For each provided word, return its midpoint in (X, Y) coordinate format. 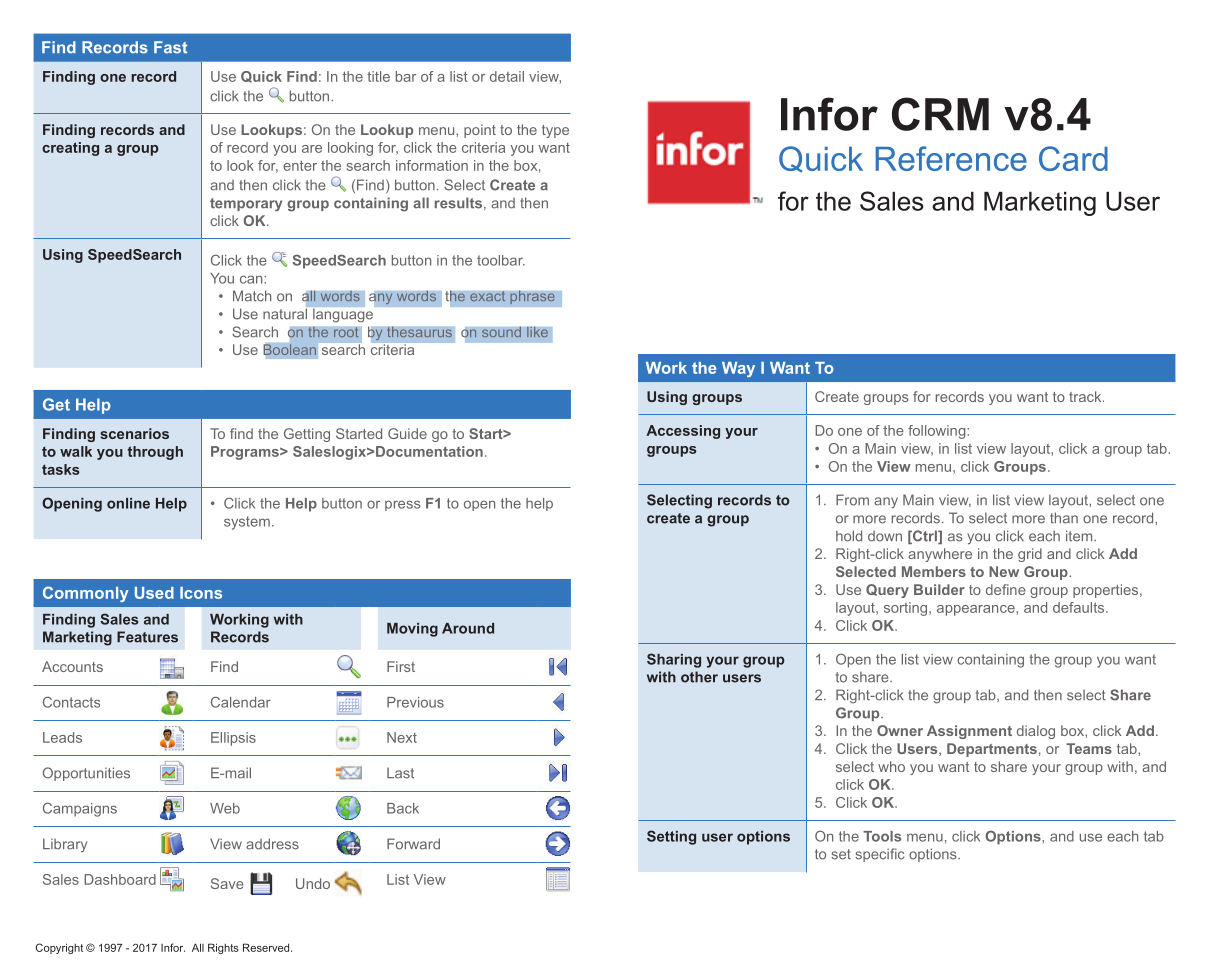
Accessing (683, 432)
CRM (940, 114)
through (155, 453)
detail (507, 76)
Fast (170, 47)
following (938, 432)
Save (227, 883)
